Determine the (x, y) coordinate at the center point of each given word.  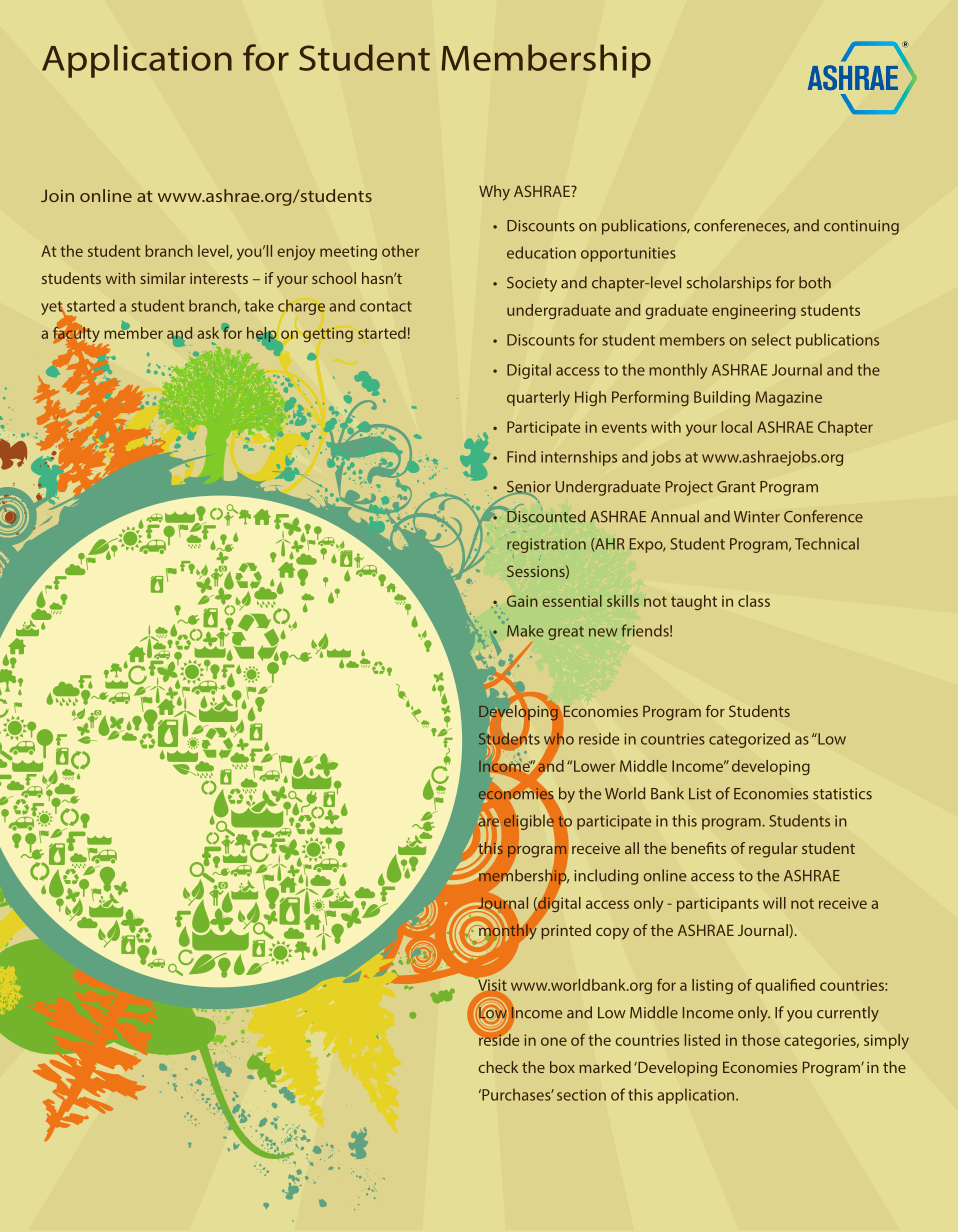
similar (163, 278)
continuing (861, 227)
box (562, 1067)
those (761, 1040)
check (498, 1067)
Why (494, 193)
